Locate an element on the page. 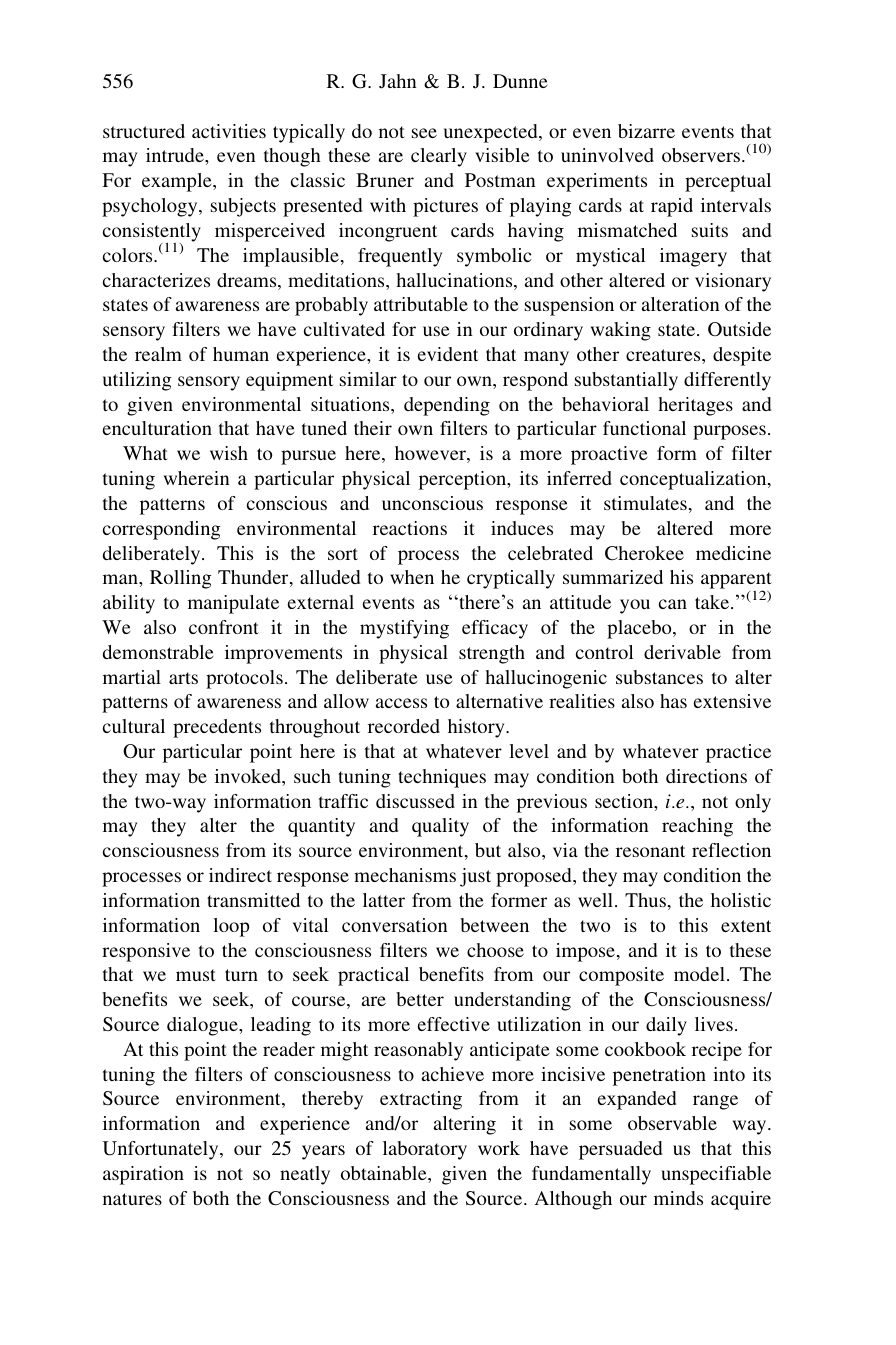  mystifying is located at coordinates (404, 629).
